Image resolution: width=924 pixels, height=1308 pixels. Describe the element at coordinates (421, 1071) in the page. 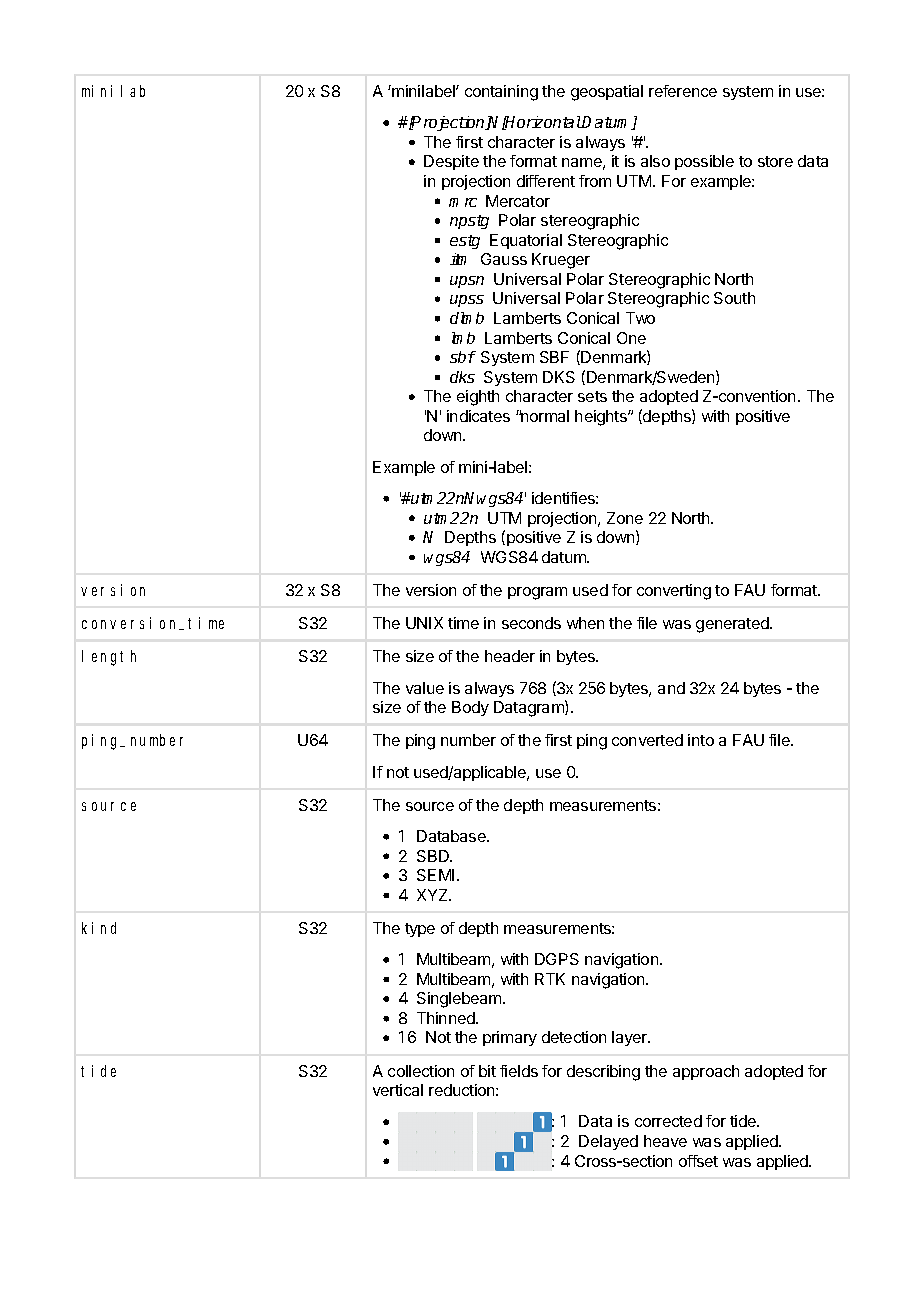

I see `collection` at that location.
